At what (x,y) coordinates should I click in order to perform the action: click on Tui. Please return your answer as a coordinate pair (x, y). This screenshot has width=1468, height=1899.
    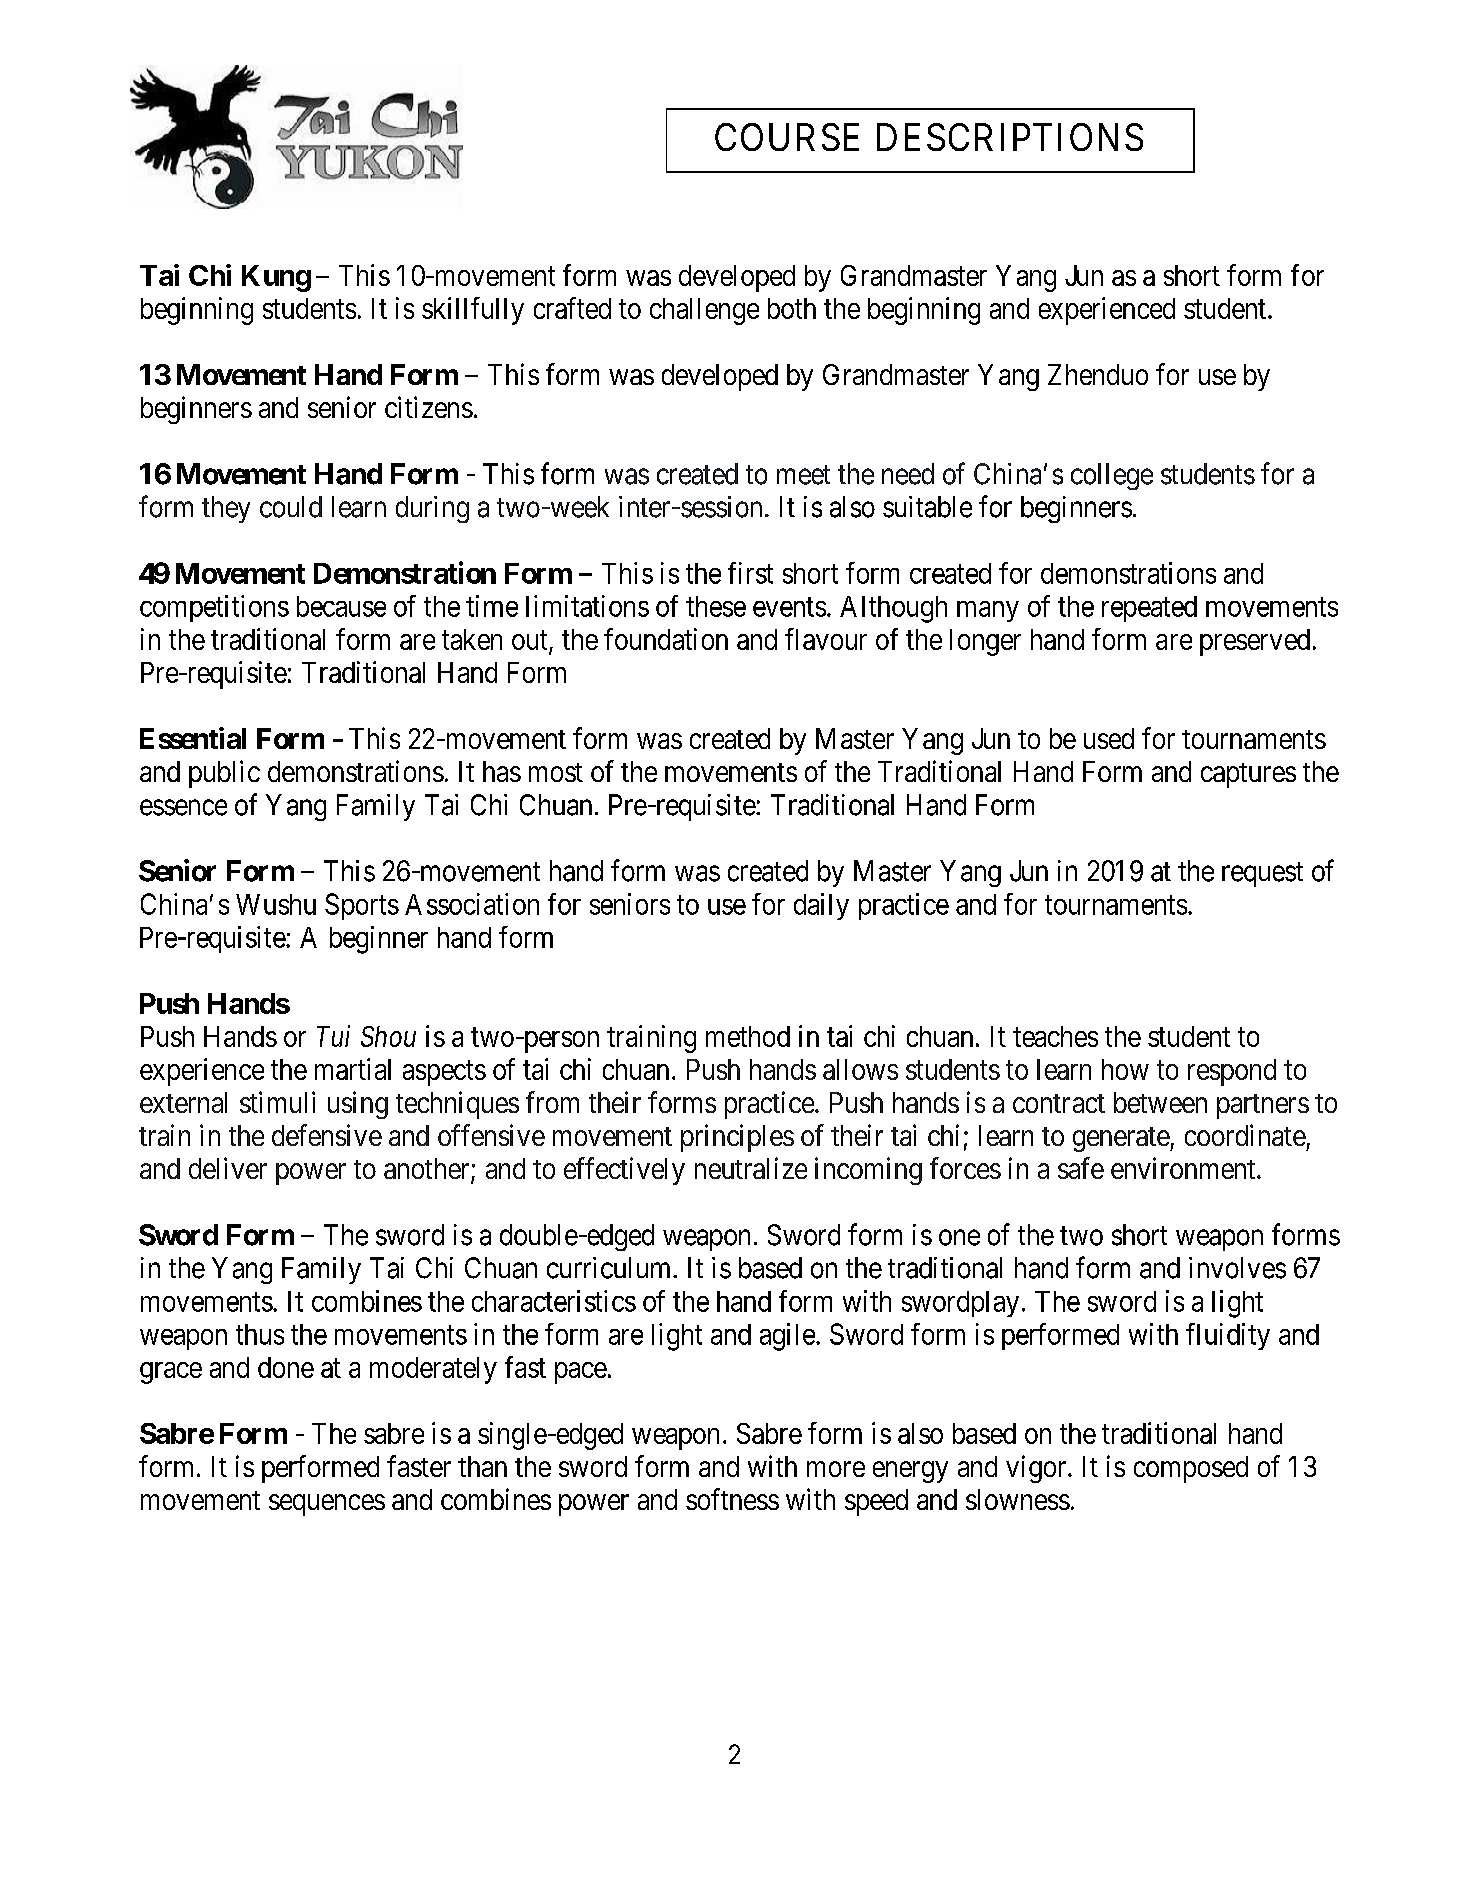
    Looking at the image, I should click on (333, 1036).
